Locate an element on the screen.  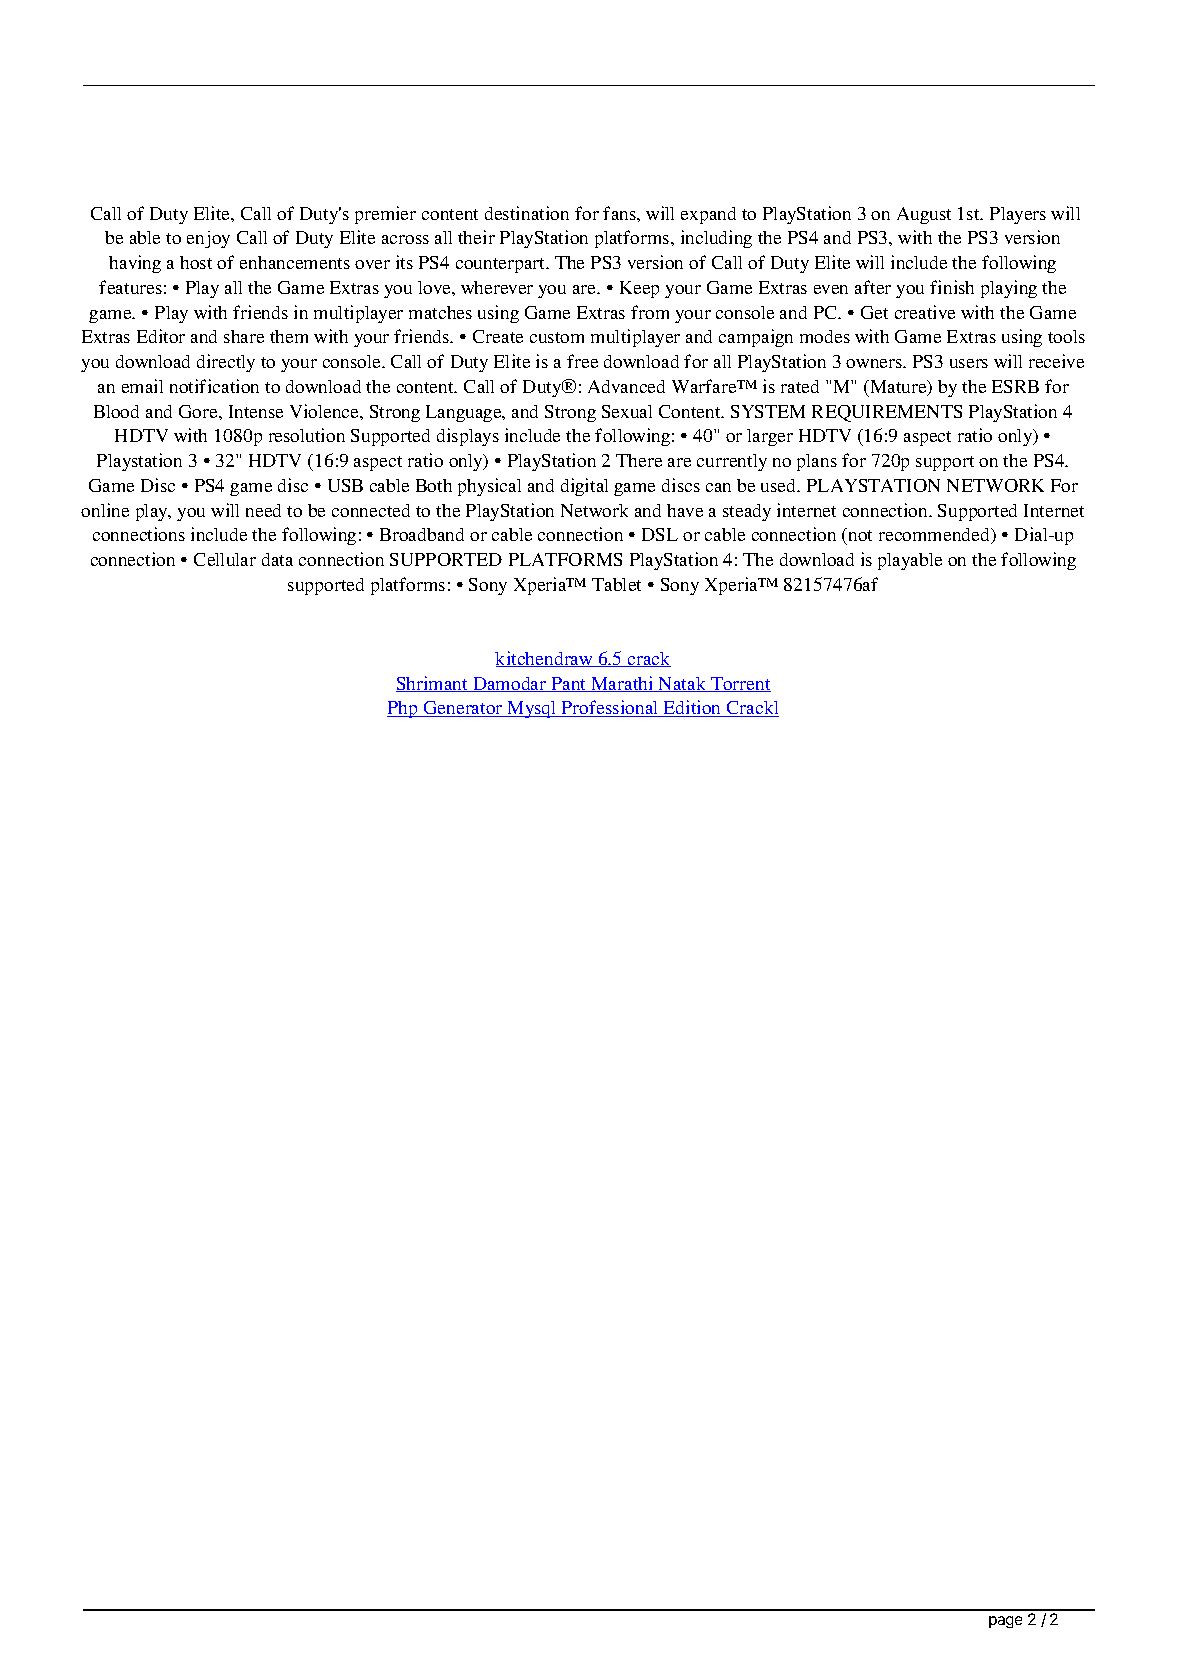
Edition is located at coordinates (693, 708).
